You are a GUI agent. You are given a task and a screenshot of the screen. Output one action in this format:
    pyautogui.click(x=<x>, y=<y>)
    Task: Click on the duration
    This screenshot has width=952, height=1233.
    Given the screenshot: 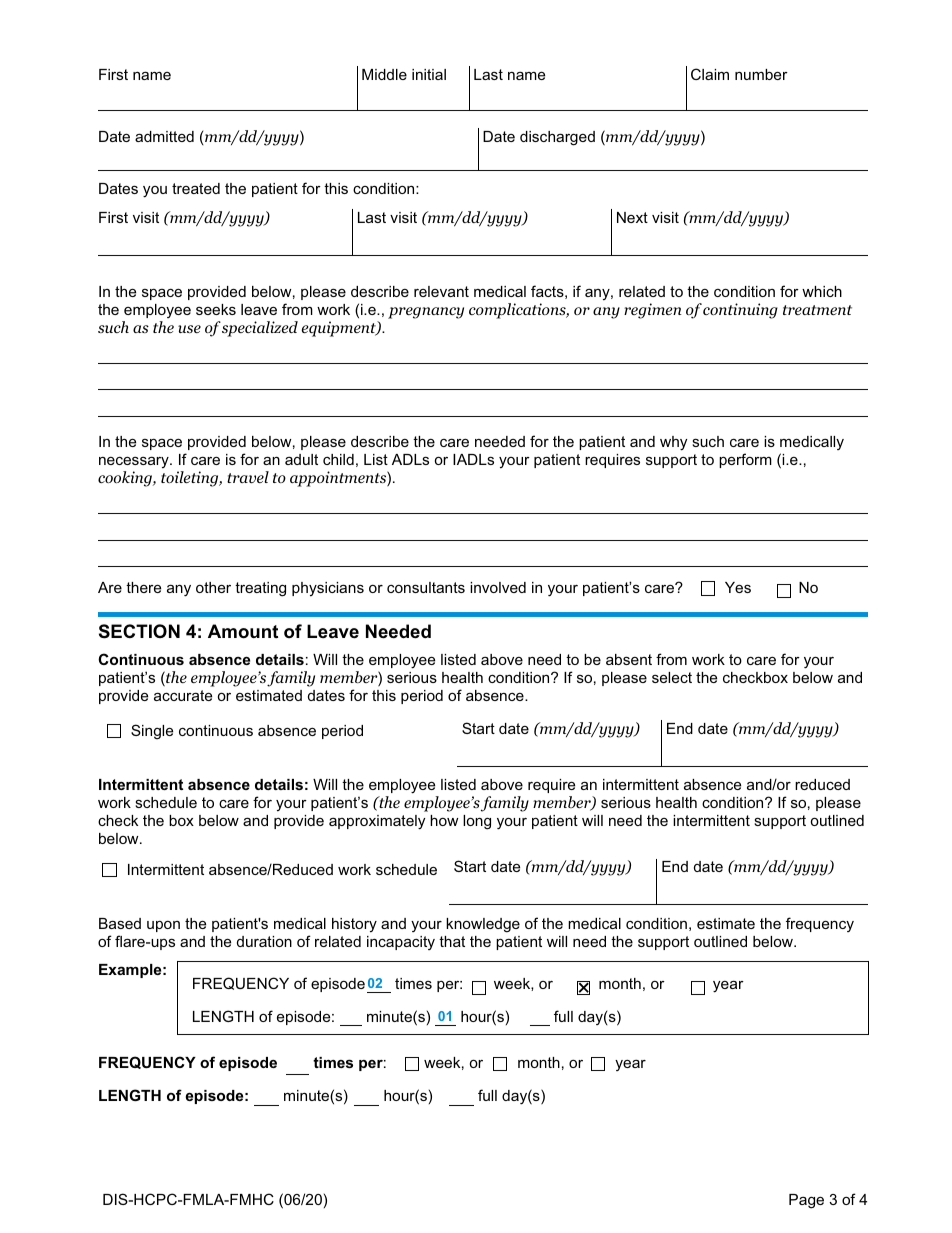 What is the action you would take?
    pyautogui.click(x=264, y=941)
